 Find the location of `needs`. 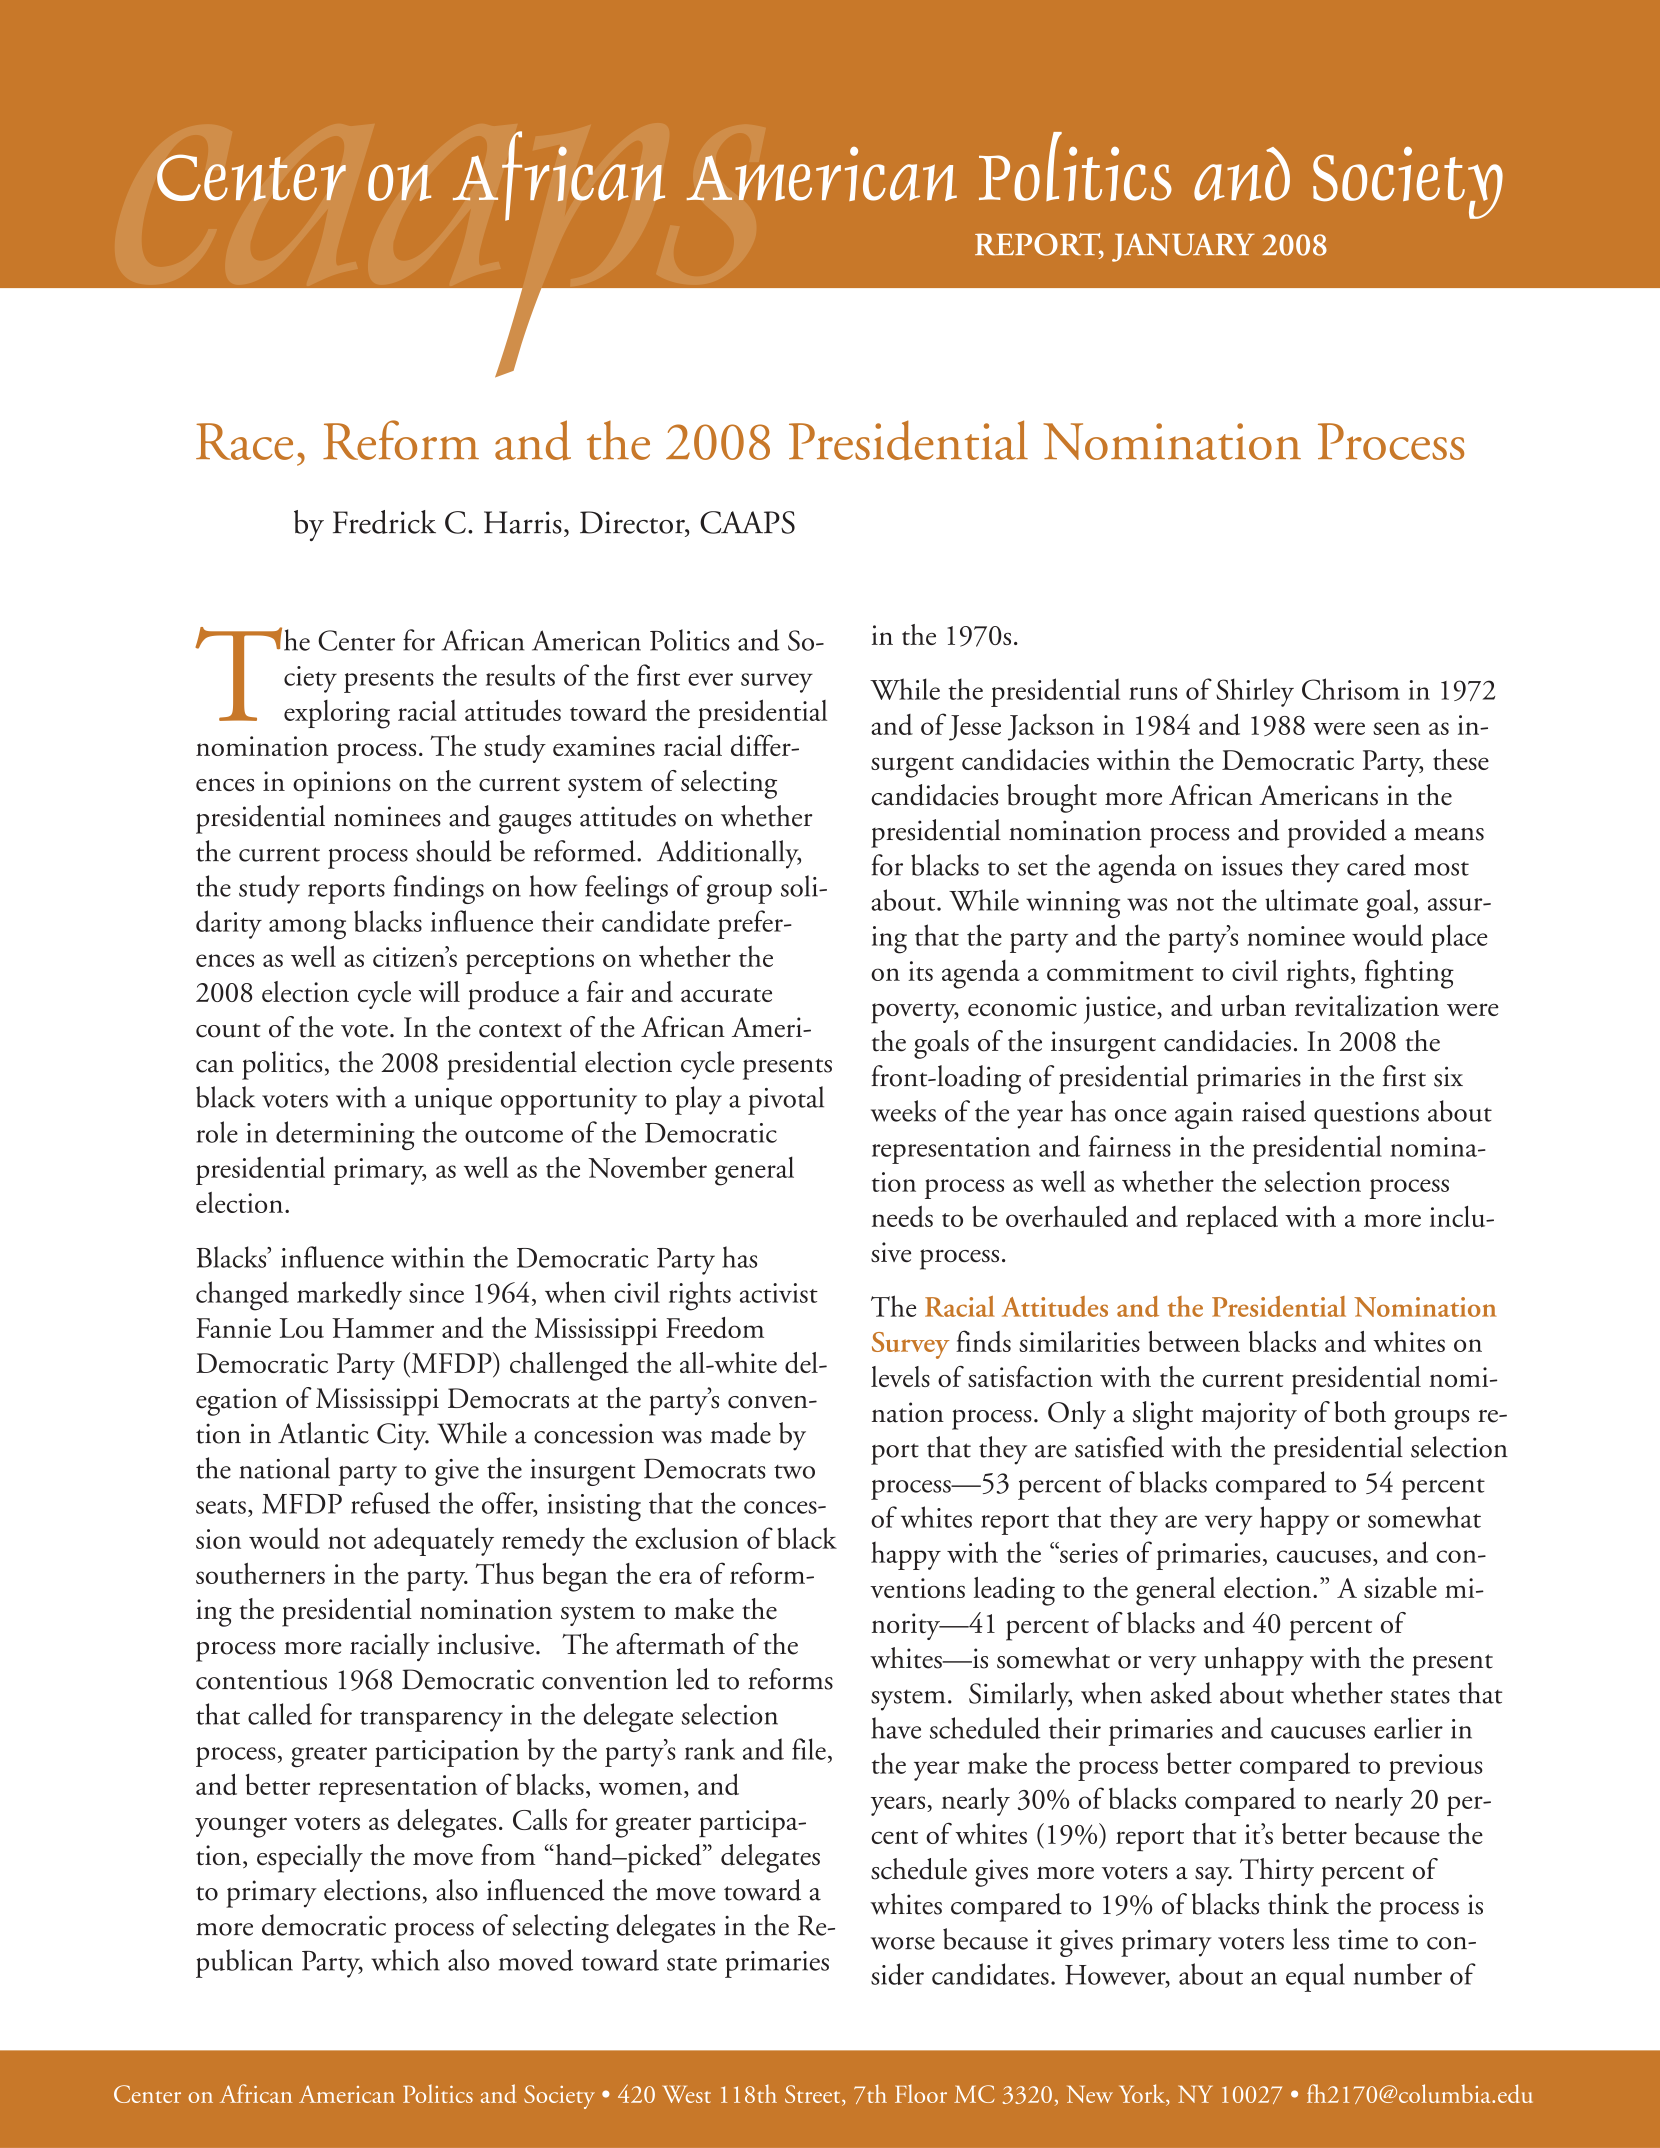

needs is located at coordinates (902, 1216).
